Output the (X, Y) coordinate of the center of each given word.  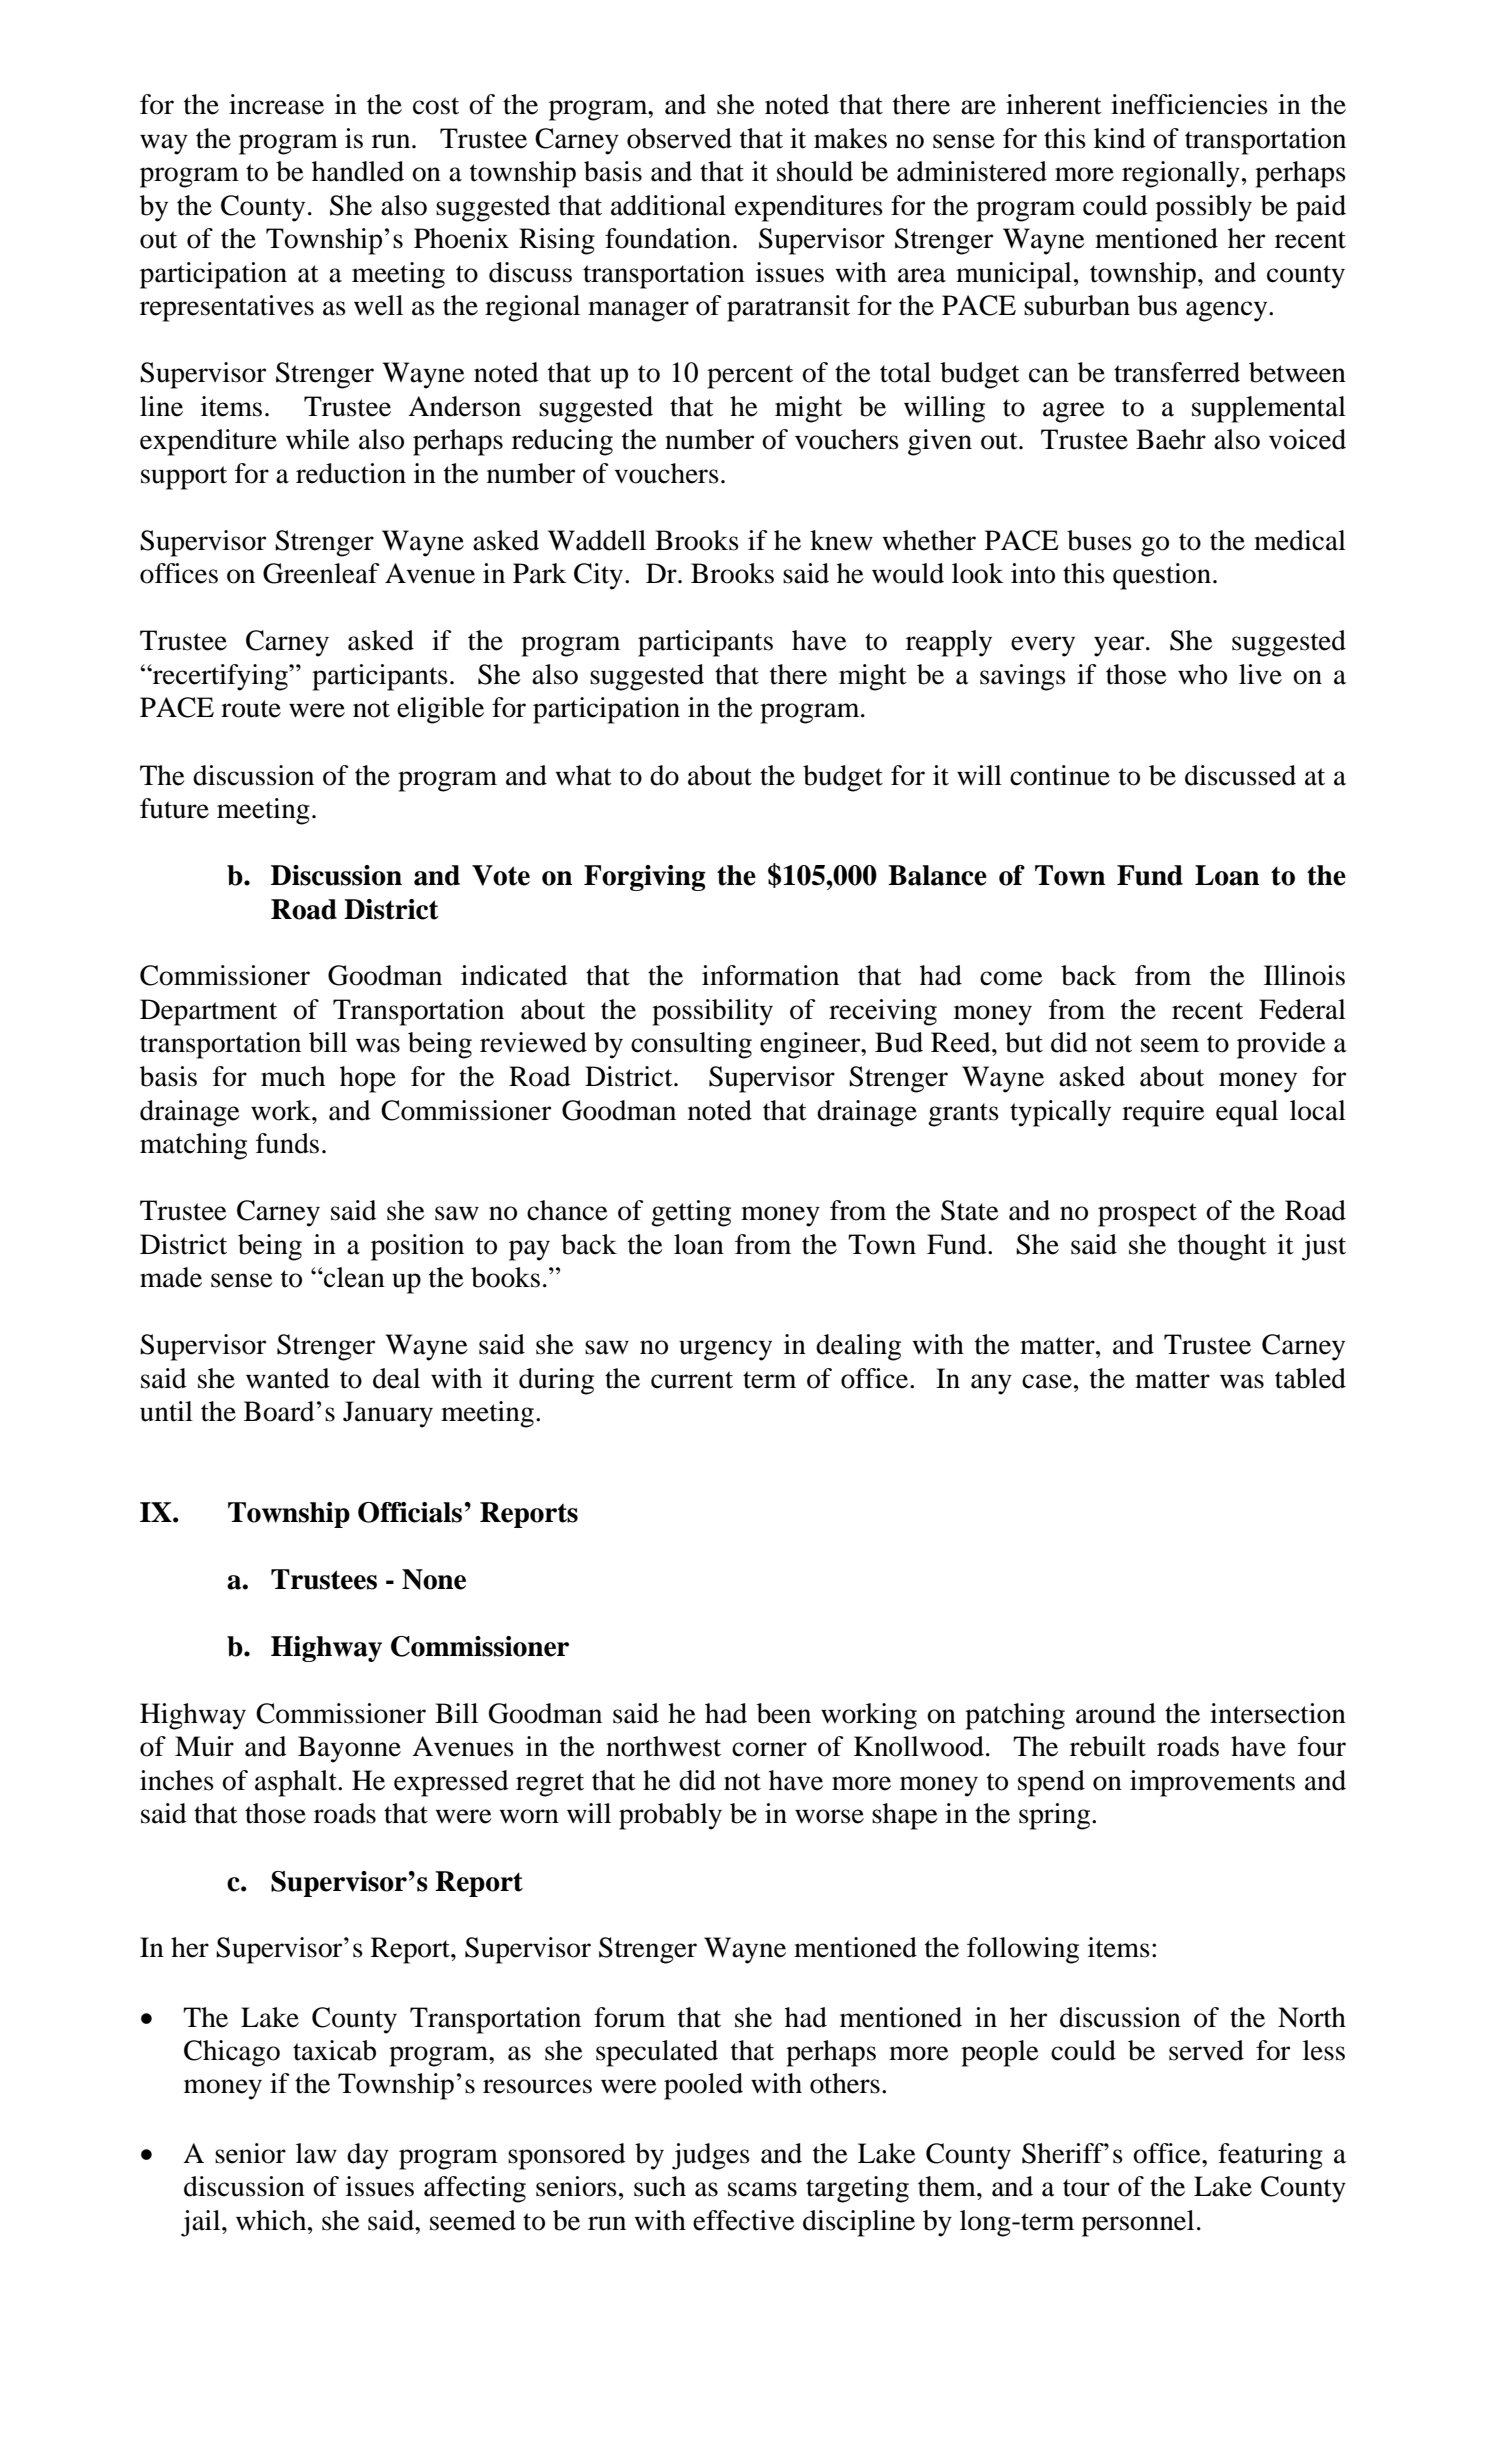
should (815, 171)
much (293, 1076)
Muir (204, 1746)
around (1116, 1713)
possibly (1203, 208)
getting (691, 1213)
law (316, 2153)
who (1202, 674)
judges (711, 2156)
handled (358, 171)
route (251, 709)
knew (841, 540)
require (1163, 1113)
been (784, 1713)
